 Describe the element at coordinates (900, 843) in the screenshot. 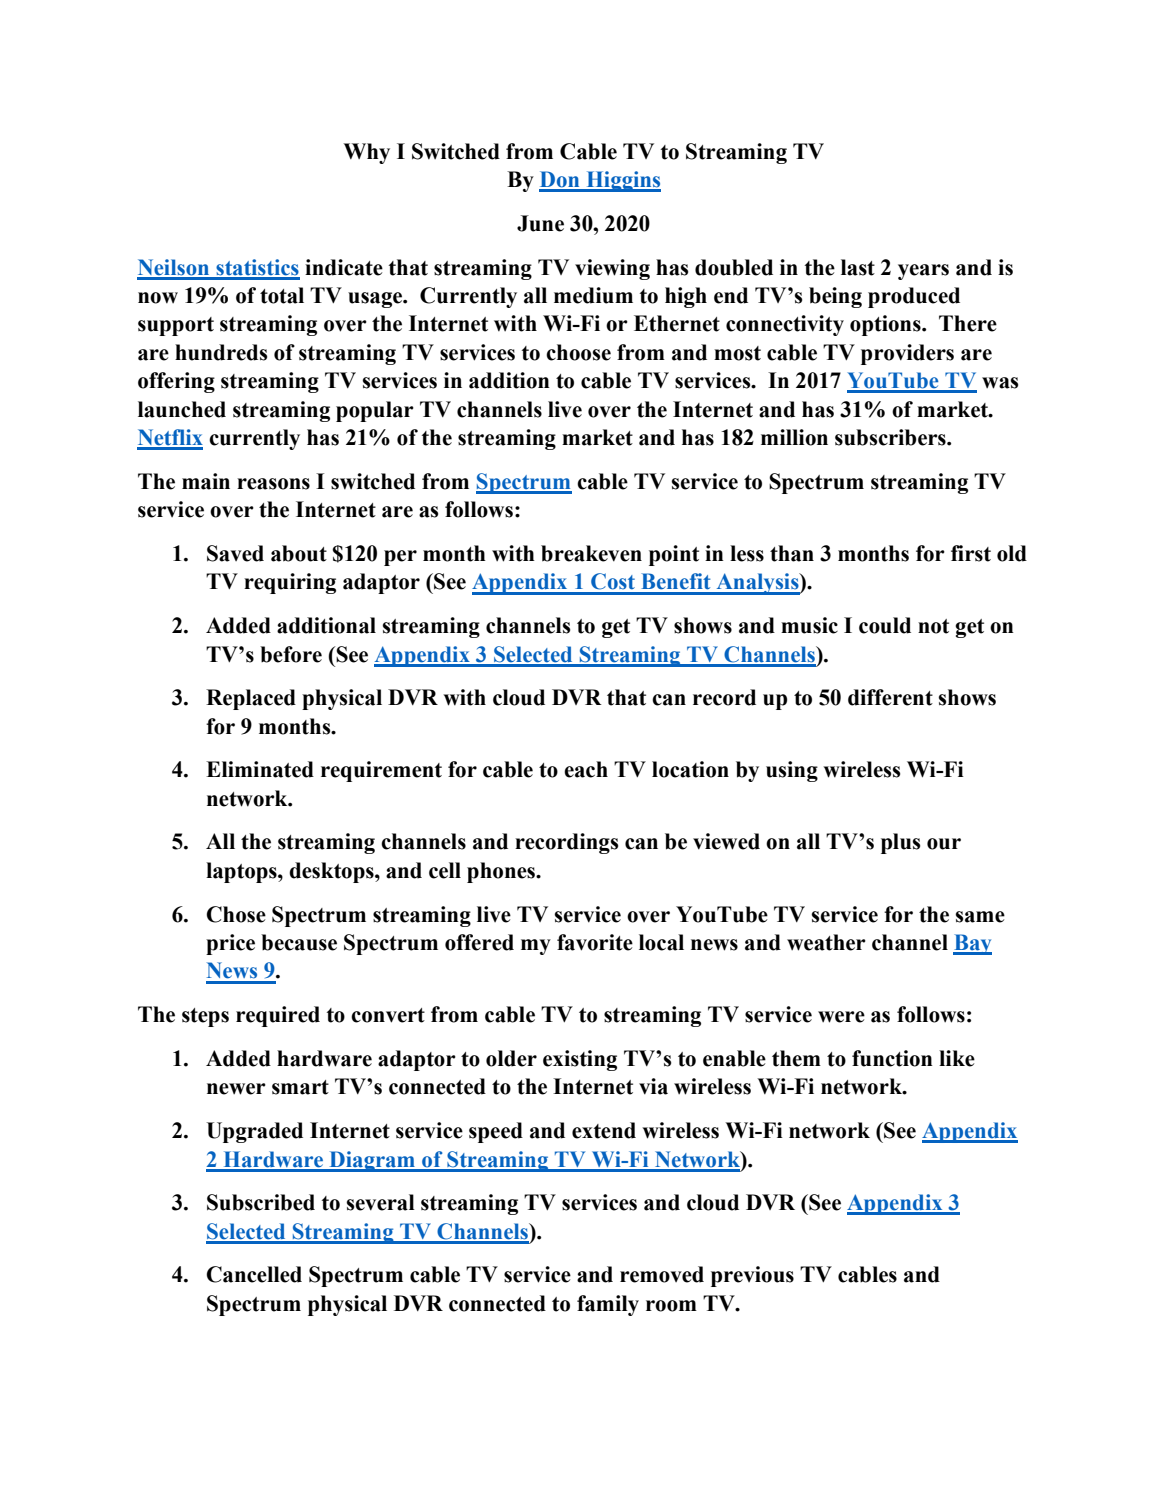

I see `plus` at that location.
